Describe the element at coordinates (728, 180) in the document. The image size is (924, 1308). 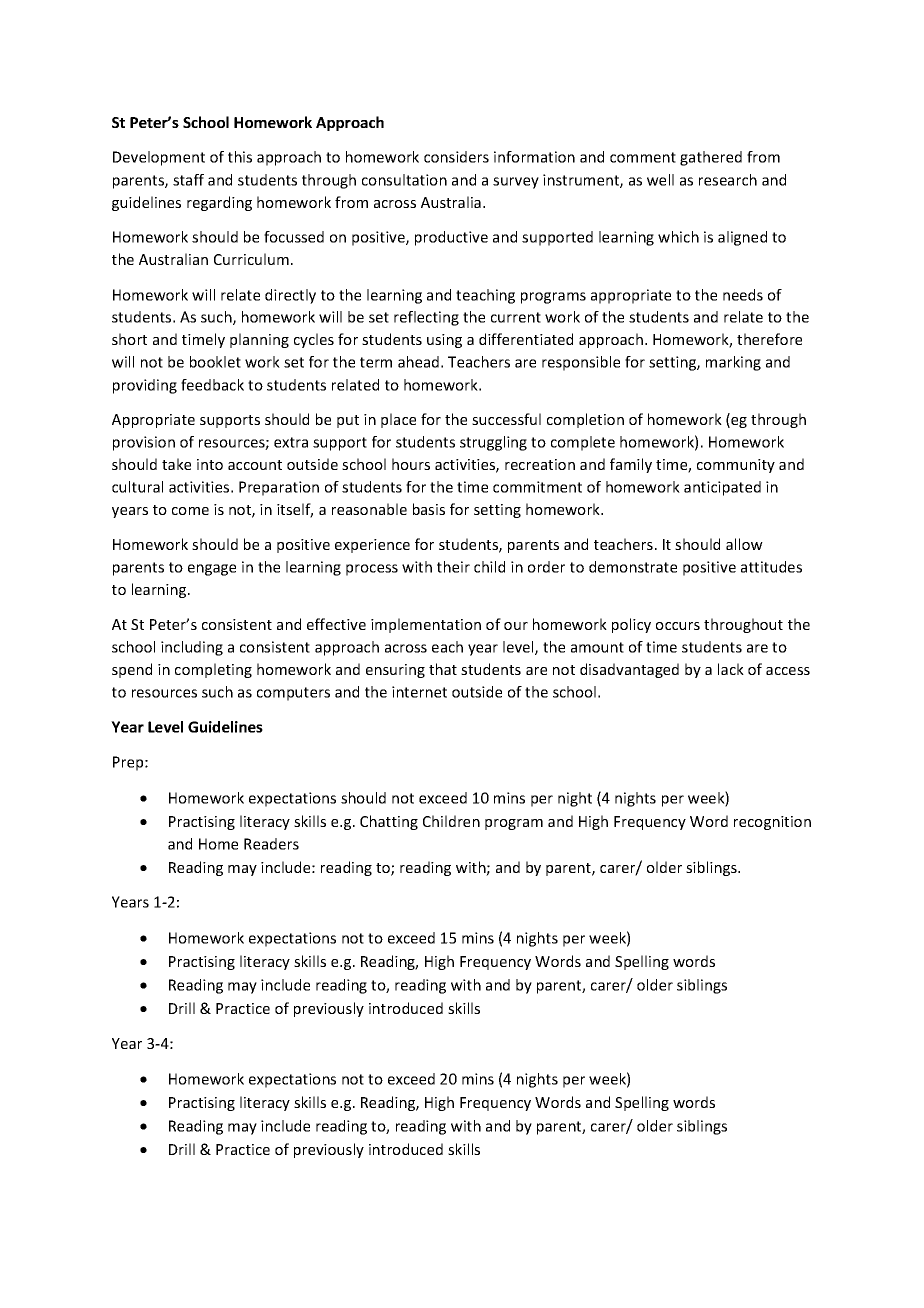
I see `research` at that location.
